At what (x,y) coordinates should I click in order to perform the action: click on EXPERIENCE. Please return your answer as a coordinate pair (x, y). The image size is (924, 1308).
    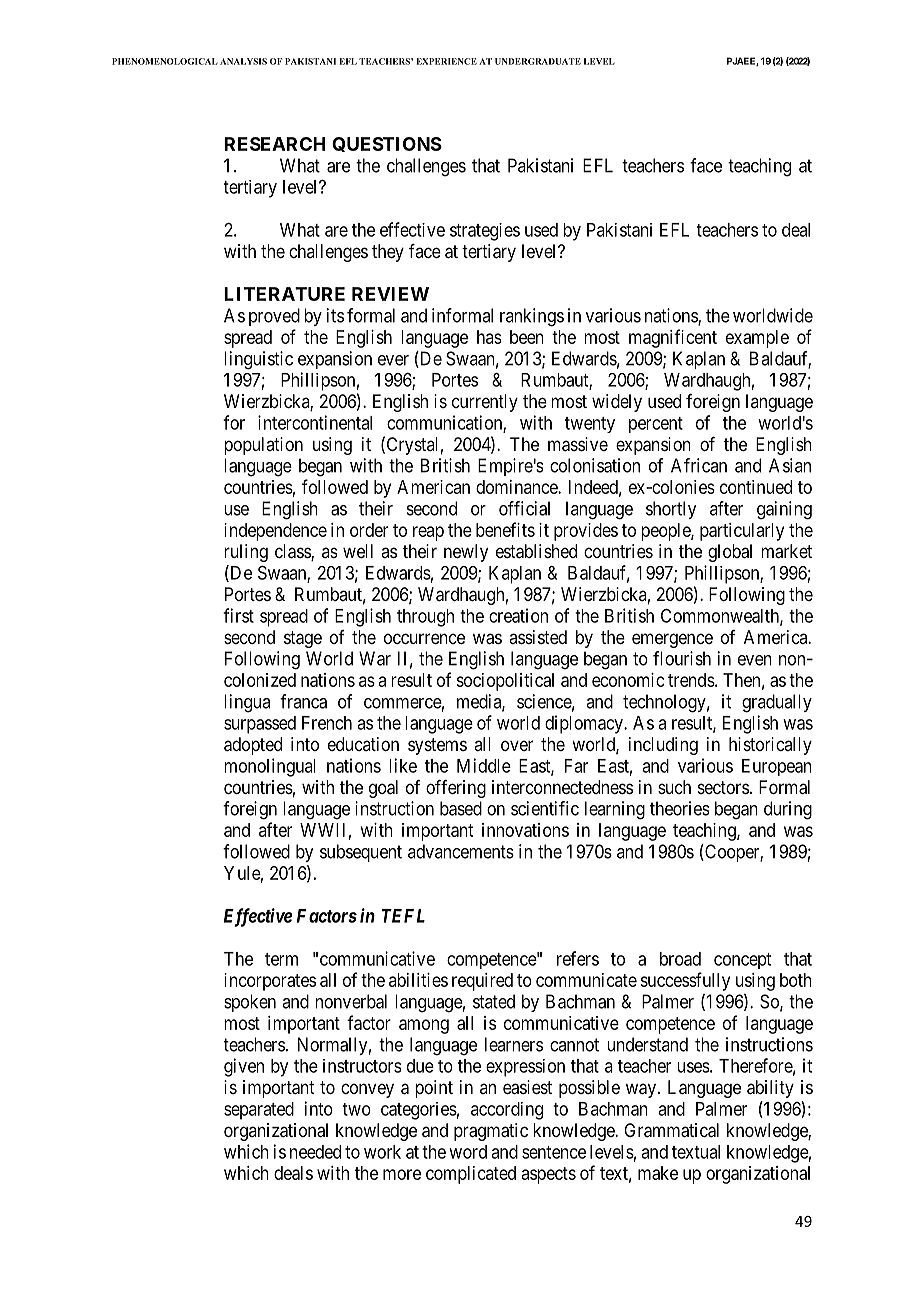
    Looking at the image, I should click on (446, 61).
